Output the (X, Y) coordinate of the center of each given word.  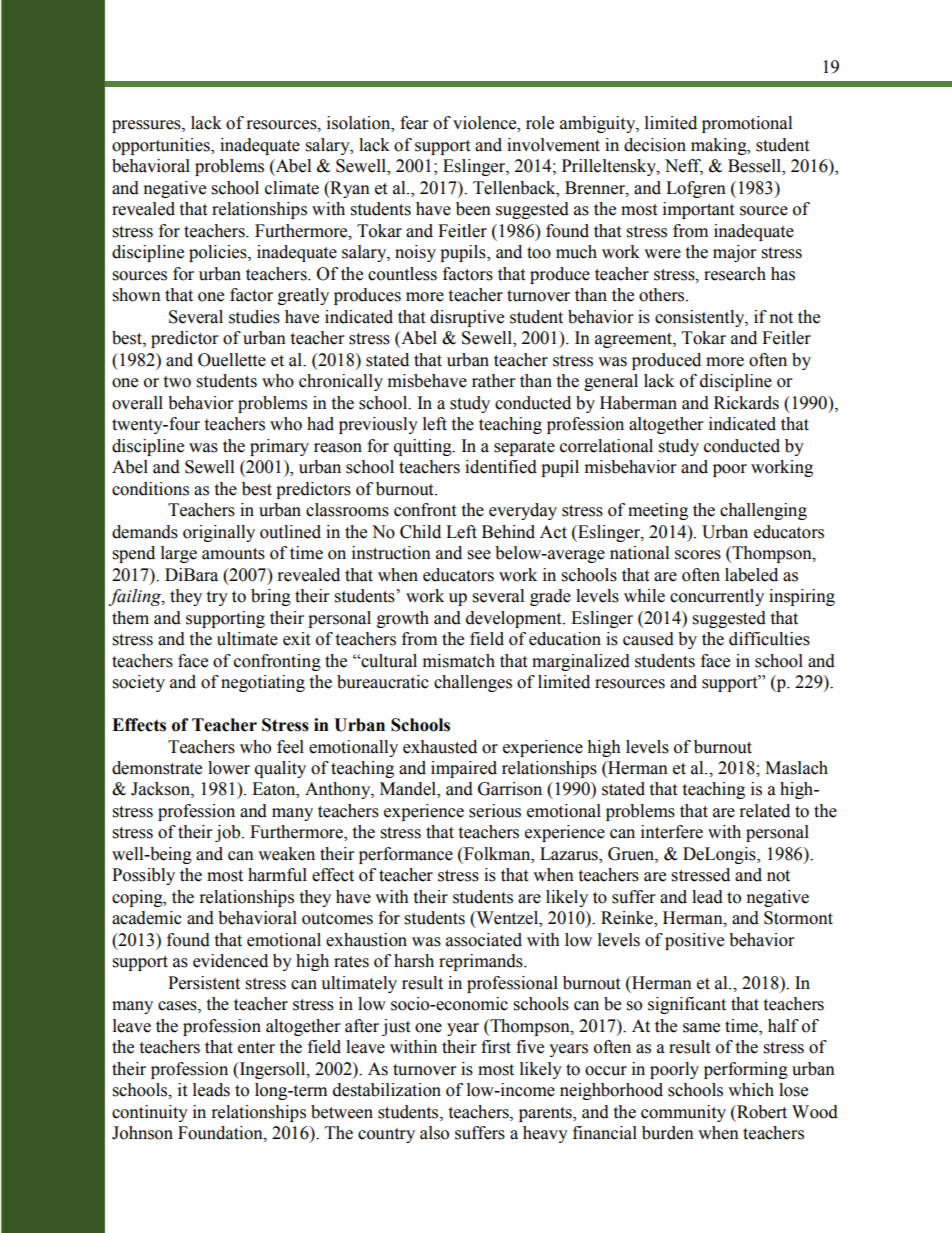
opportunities (162, 146)
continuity (150, 1113)
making (720, 146)
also (434, 1133)
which (751, 1090)
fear (414, 123)
